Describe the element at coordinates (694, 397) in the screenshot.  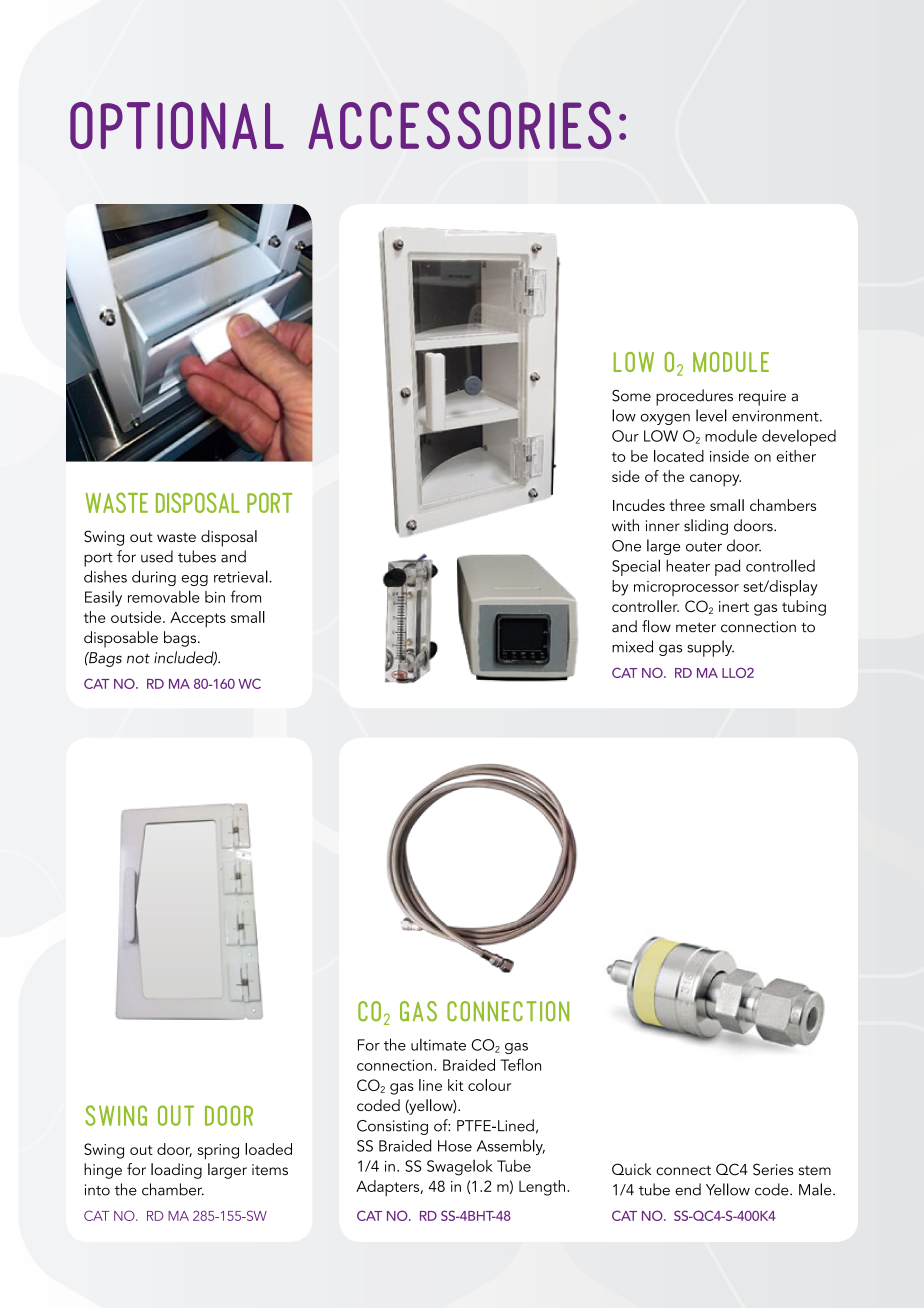
I see `procedures` at that location.
